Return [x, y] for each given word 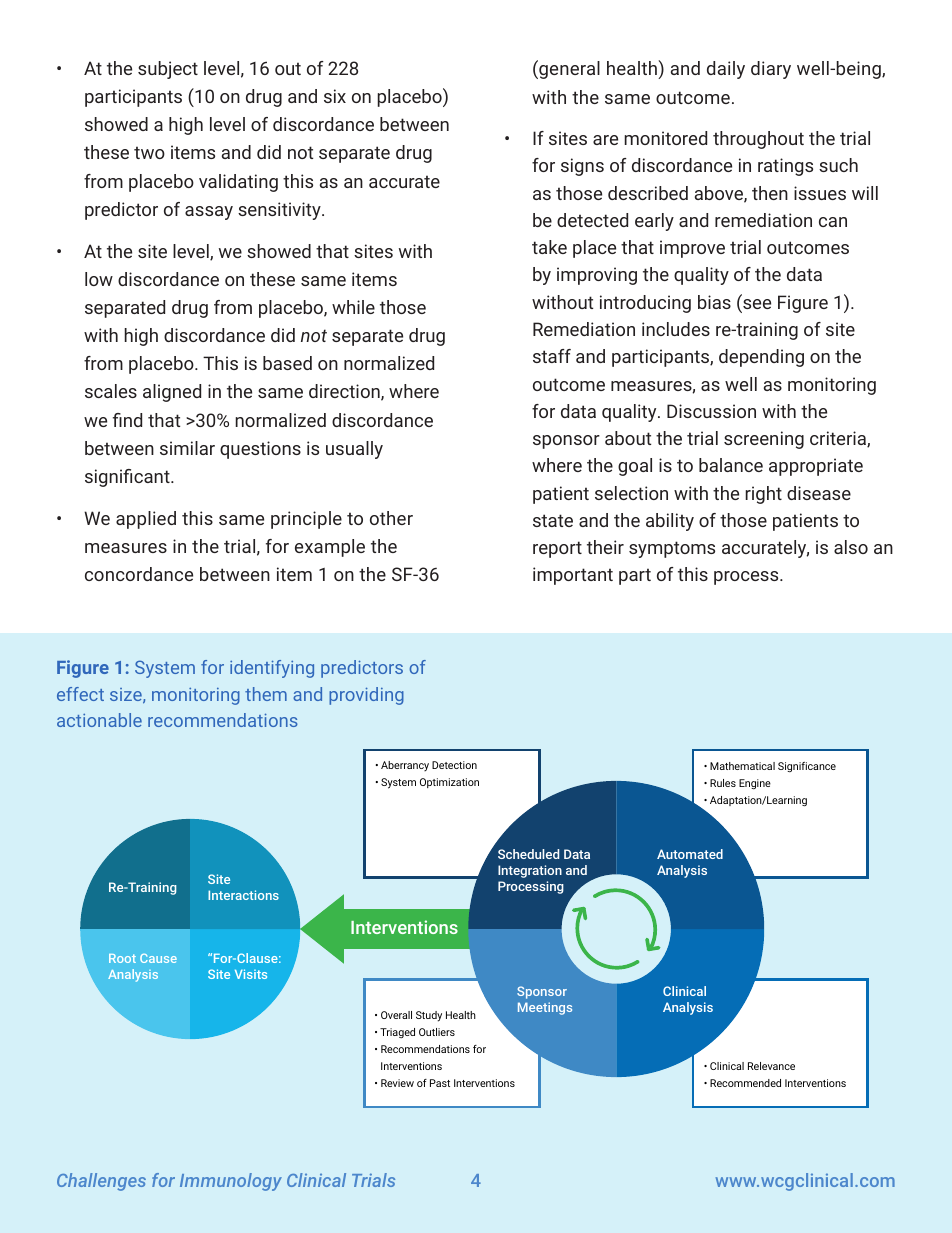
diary [771, 70]
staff [552, 356]
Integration [530, 871]
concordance [139, 574]
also [851, 547]
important [573, 576]
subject [168, 70]
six [335, 96]
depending [761, 358]
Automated [690, 854]
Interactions [243, 895]
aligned [172, 393]
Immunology [231, 1182]
